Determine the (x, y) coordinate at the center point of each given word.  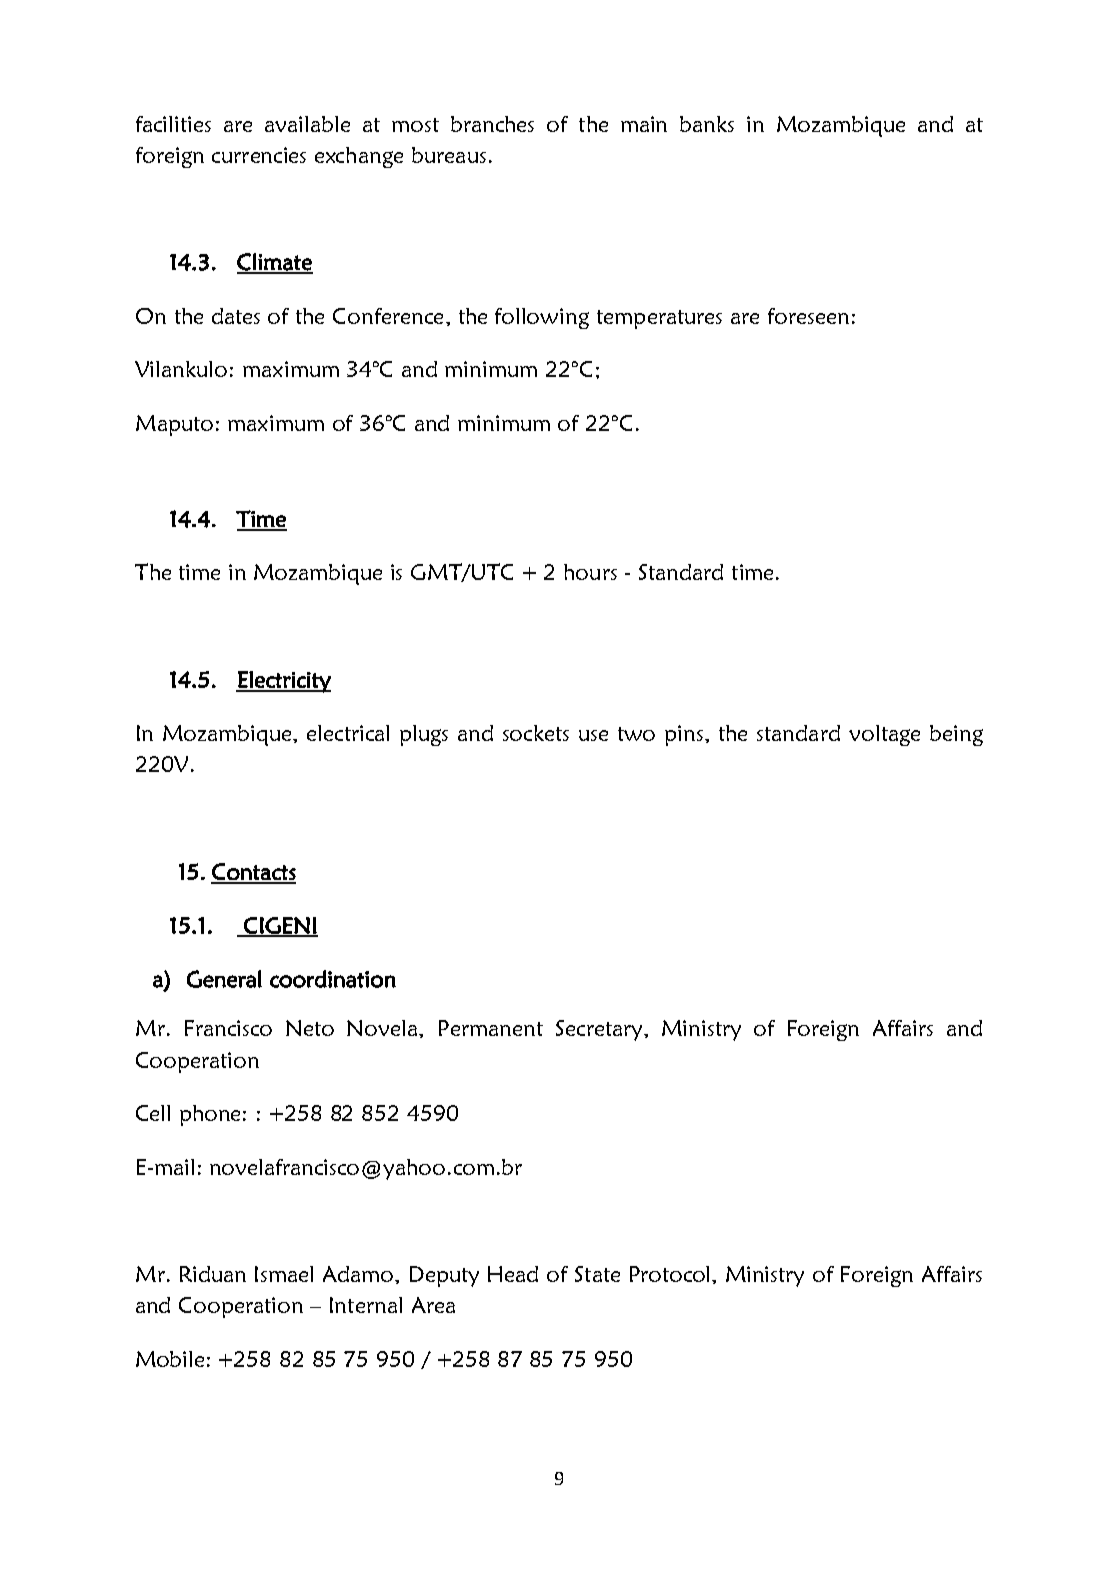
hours (590, 572)
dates (236, 316)
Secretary (601, 1030)
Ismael (284, 1274)
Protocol (671, 1274)
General (224, 979)
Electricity (283, 682)
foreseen (808, 316)
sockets (536, 733)
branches (492, 124)
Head (513, 1274)
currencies (259, 155)
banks (707, 124)
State (597, 1274)
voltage (884, 735)
